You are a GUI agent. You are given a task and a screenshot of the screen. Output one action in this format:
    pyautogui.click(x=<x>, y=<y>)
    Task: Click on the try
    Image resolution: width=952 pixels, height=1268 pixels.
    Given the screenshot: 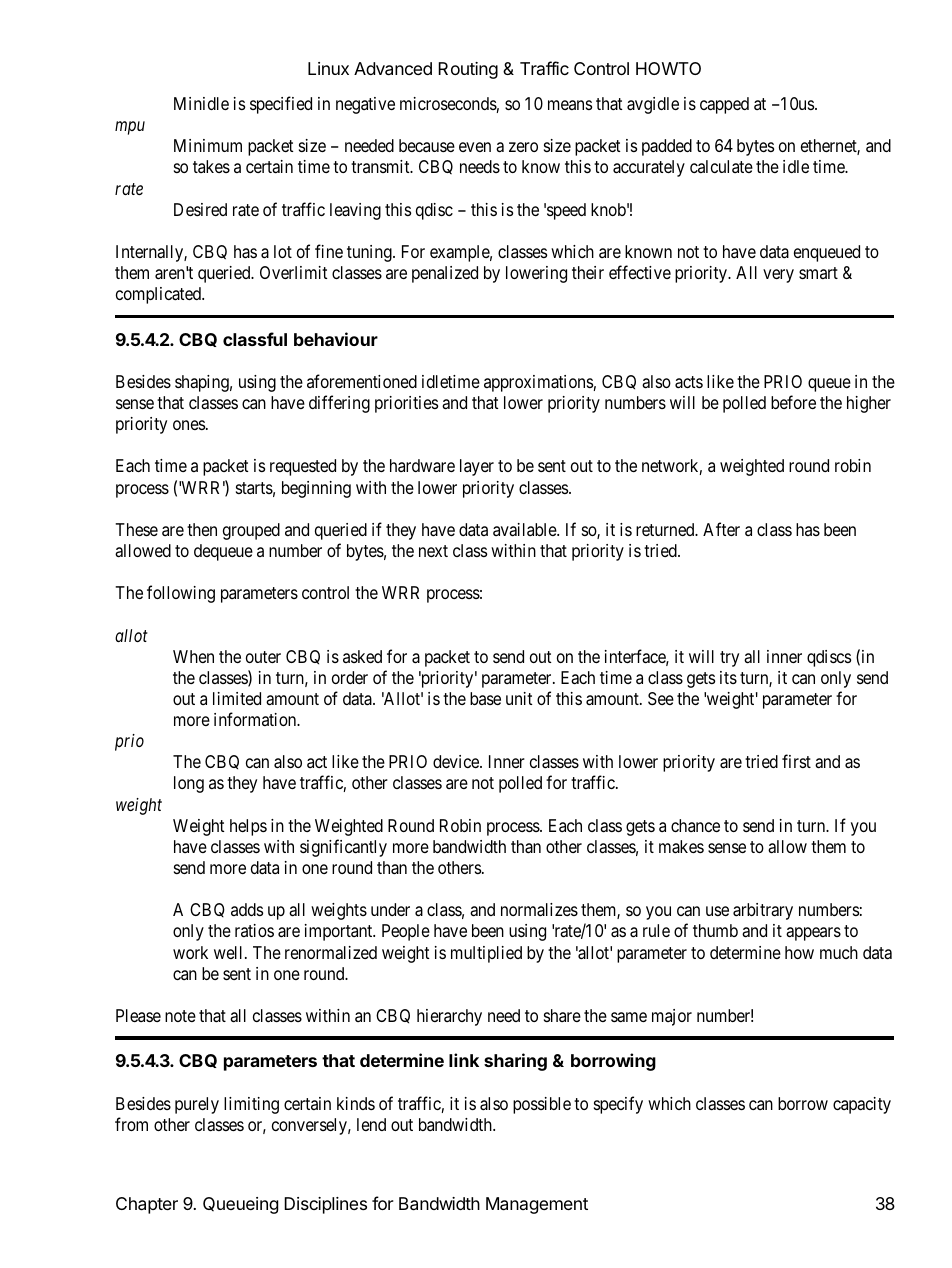 What is the action you would take?
    pyautogui.click(x=729, y=659)
